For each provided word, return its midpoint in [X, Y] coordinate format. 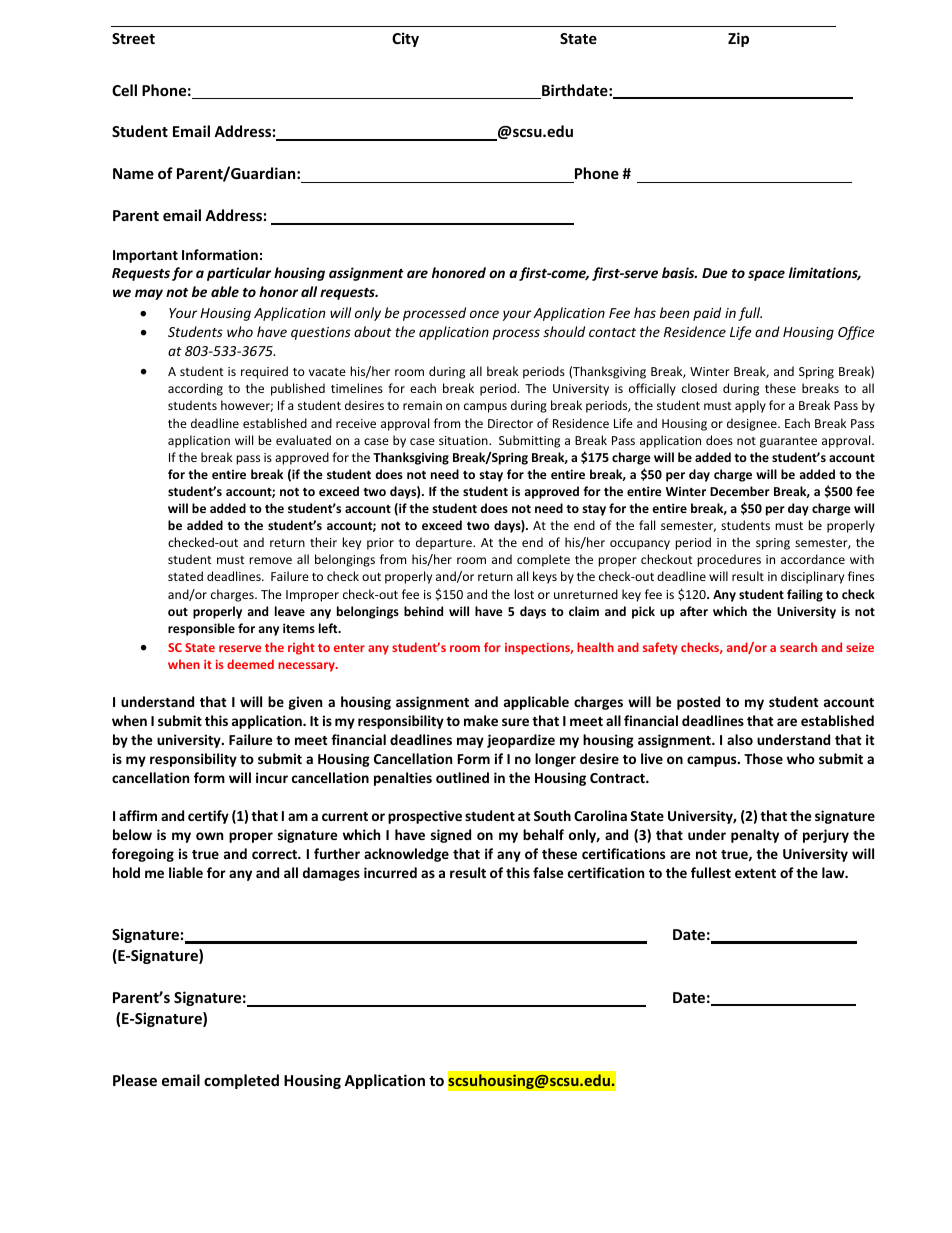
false [548, 872]
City [405, 39]
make [481, 720]
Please [135, 1080]
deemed [250, 664]
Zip [738, 39]
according [195, 389]
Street [133, 38]
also [740, 739]
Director [510, 423]
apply [750, 406]
